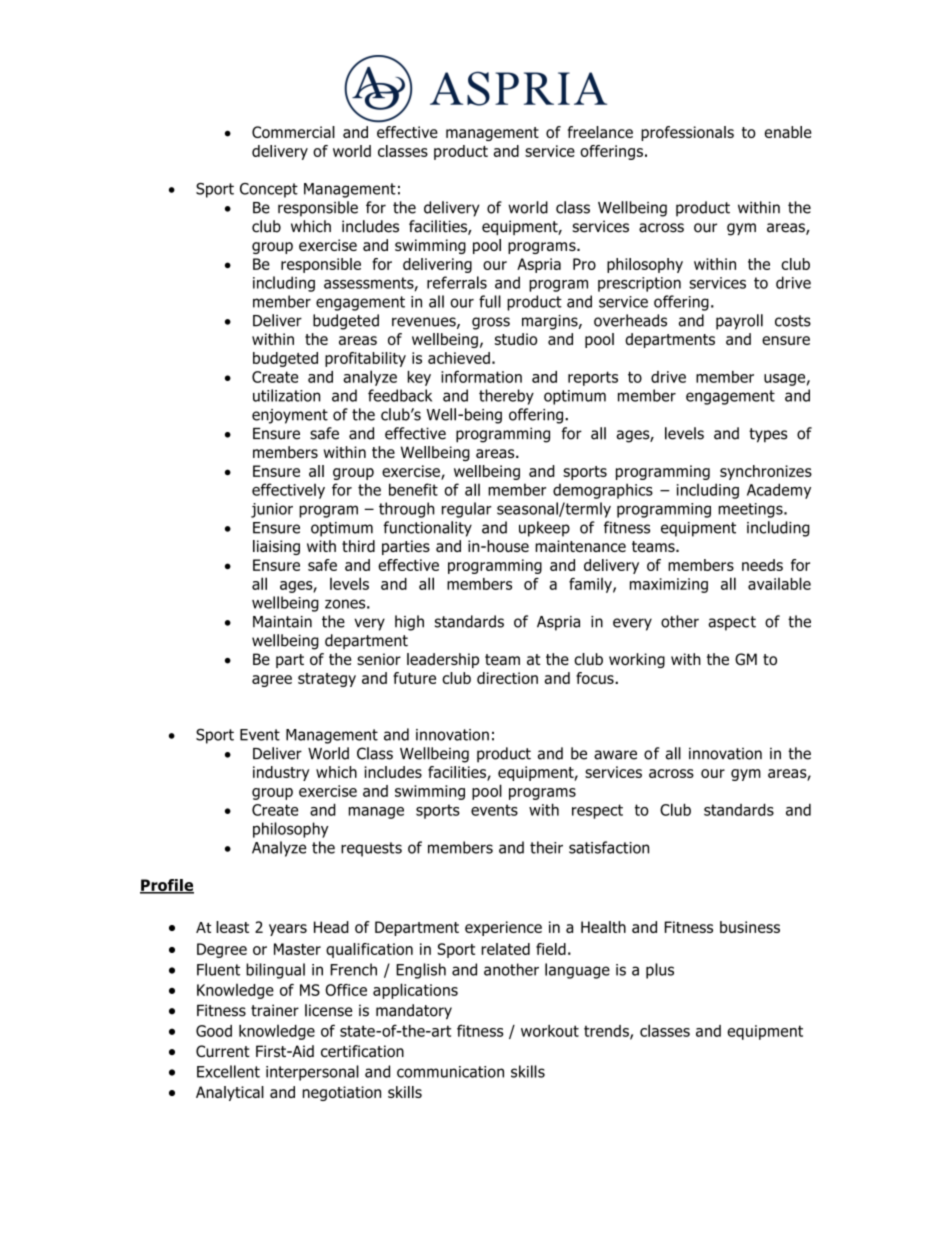  What do you see at coordinates (637, 660) in the screenshot?
I see `working` at bounding box center [637, 660].
